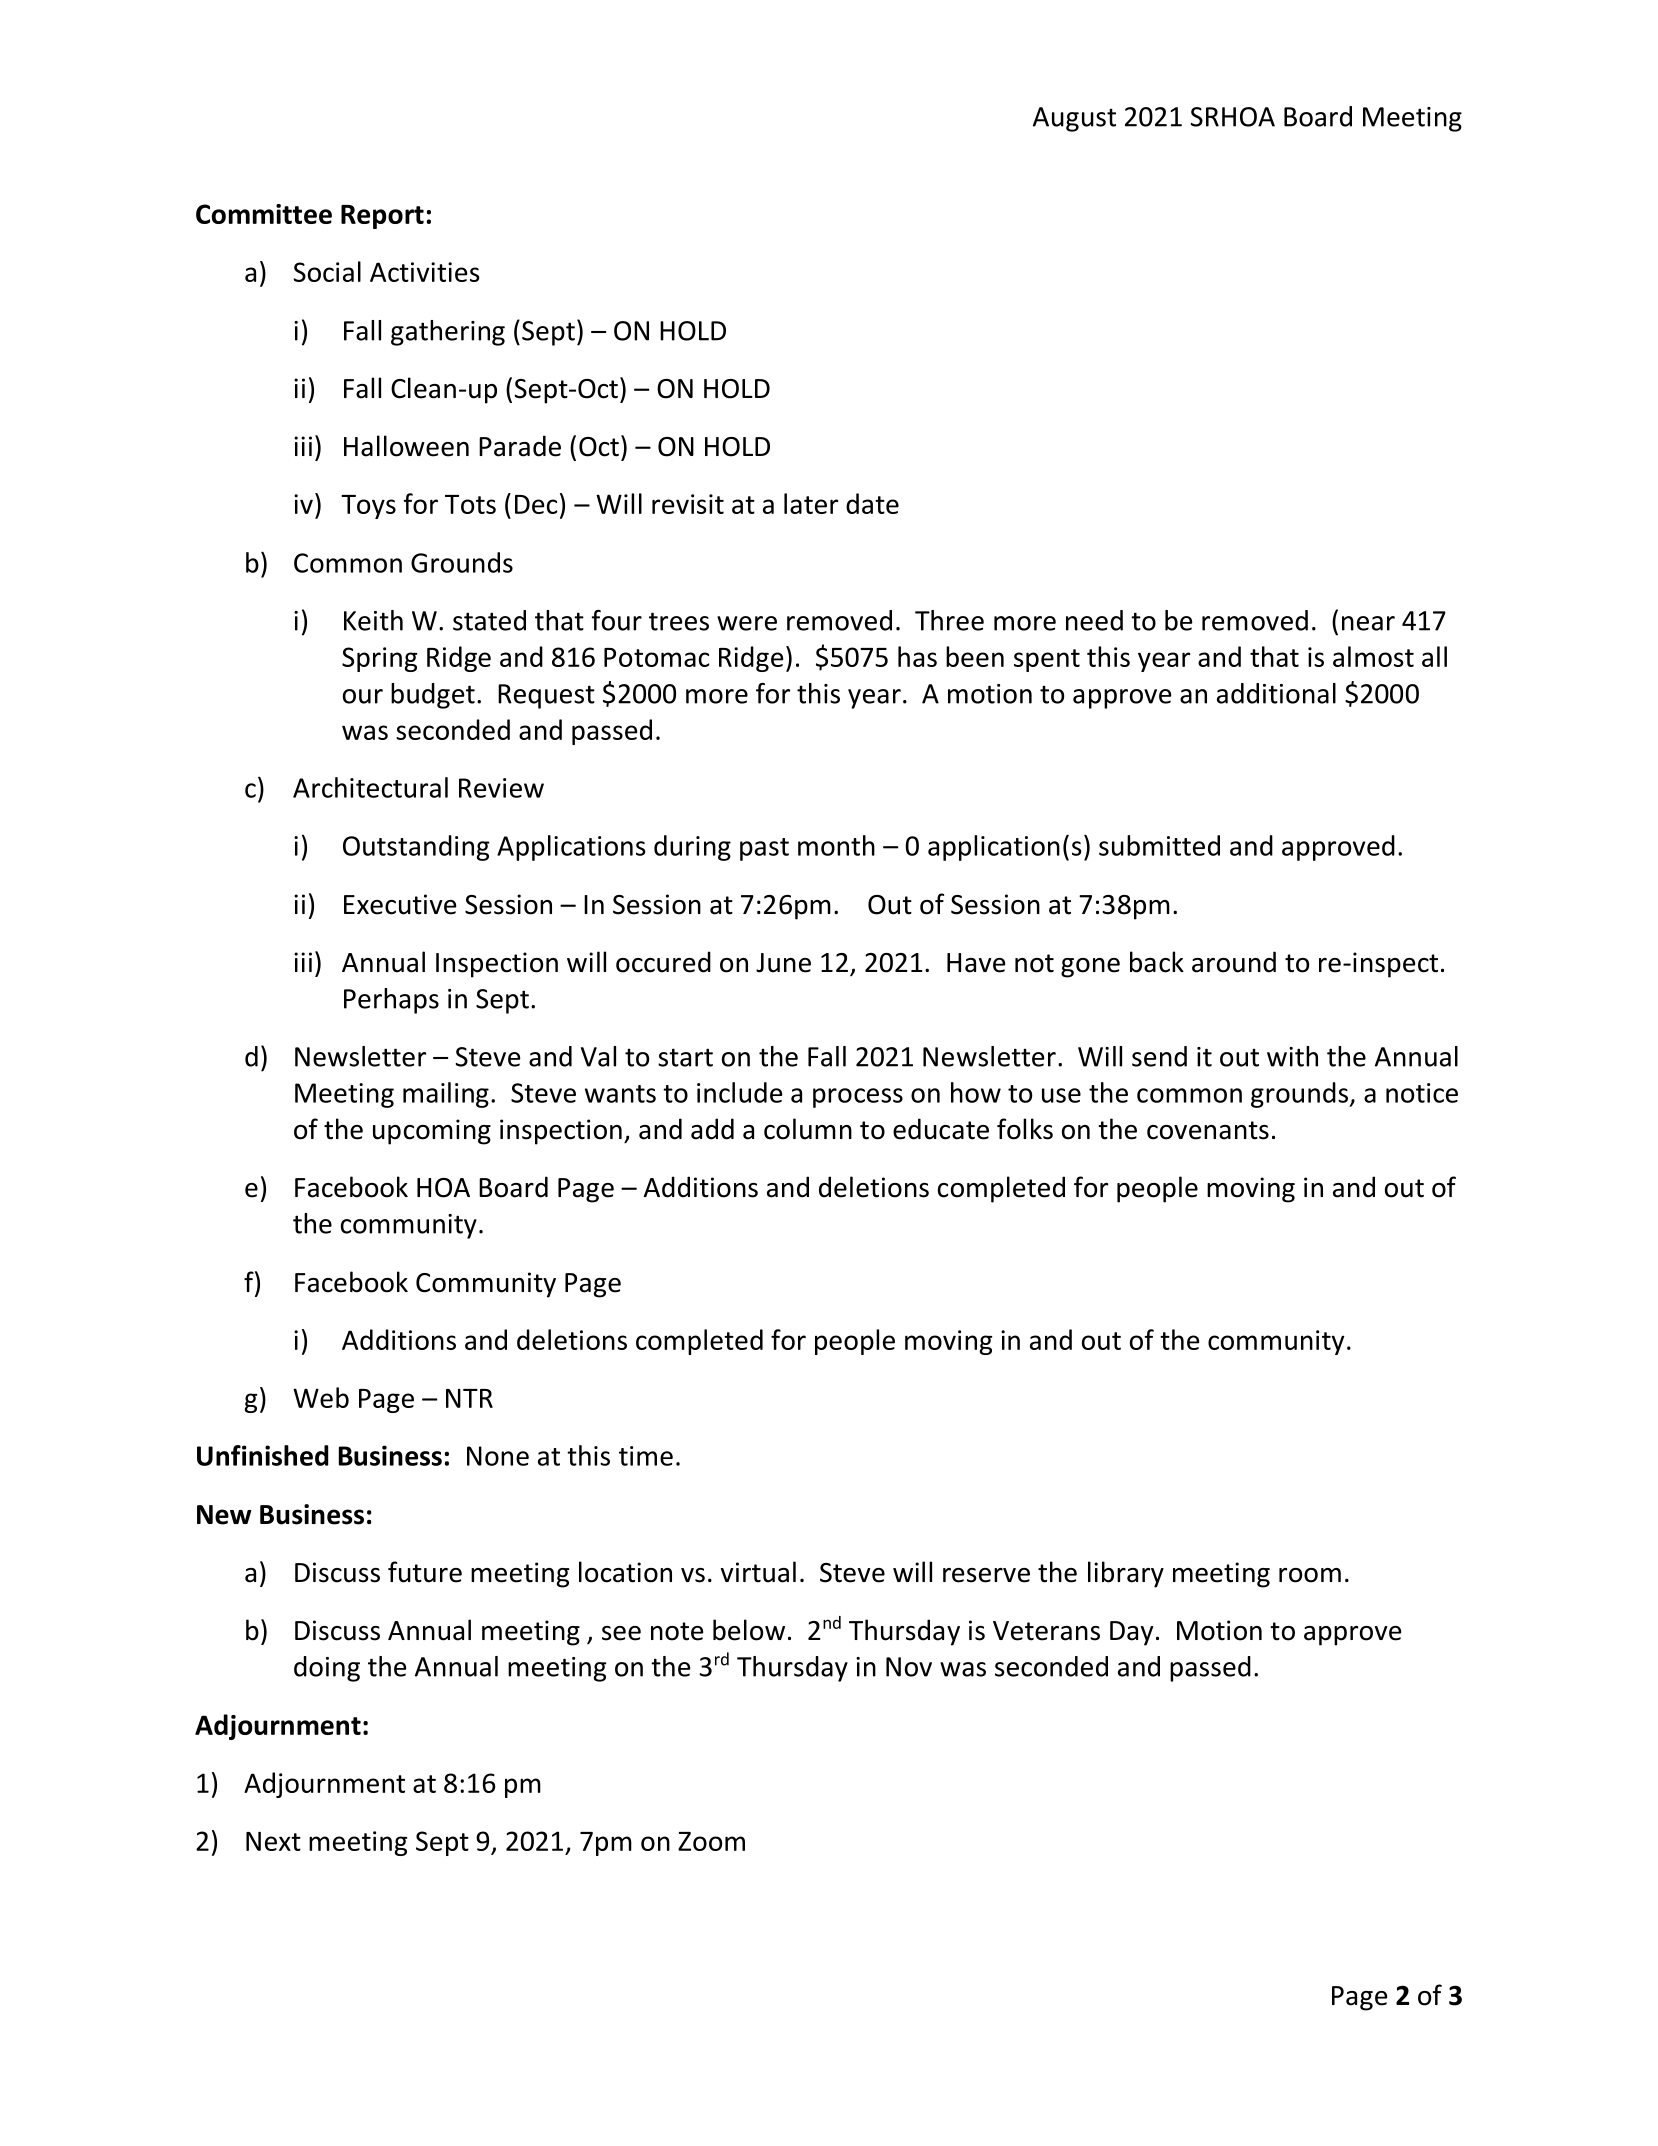  I want to click on room, so click(1310, 1575).
